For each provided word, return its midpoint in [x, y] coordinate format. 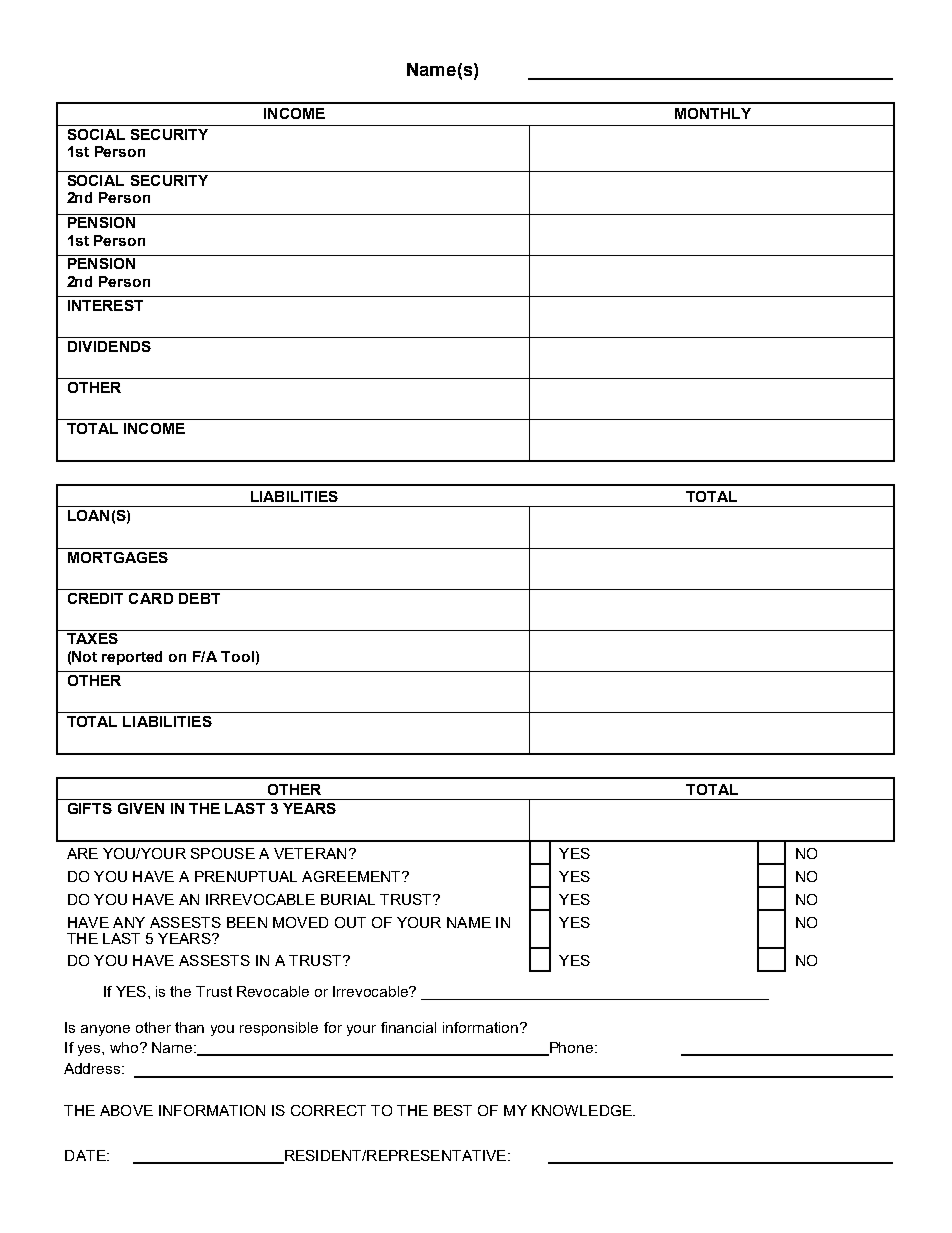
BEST [453, 1110]
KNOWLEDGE [583, 1110]
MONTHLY [713, 113]
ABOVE [126, 1110]
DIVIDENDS [109, 346]
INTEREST [105, 305]
